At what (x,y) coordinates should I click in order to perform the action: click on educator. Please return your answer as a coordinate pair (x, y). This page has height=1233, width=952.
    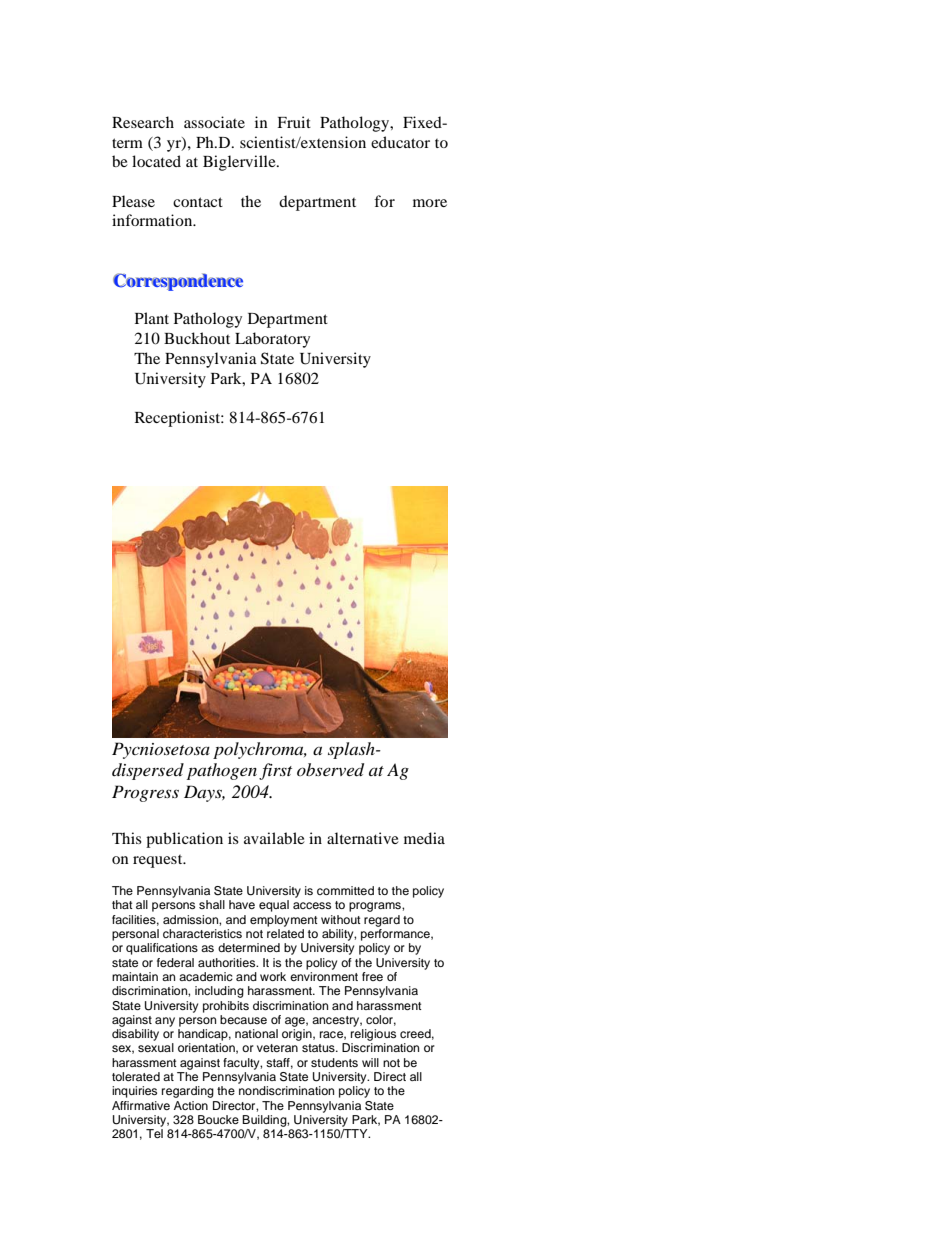
    Looking at the image, I should click on (400, 142).
